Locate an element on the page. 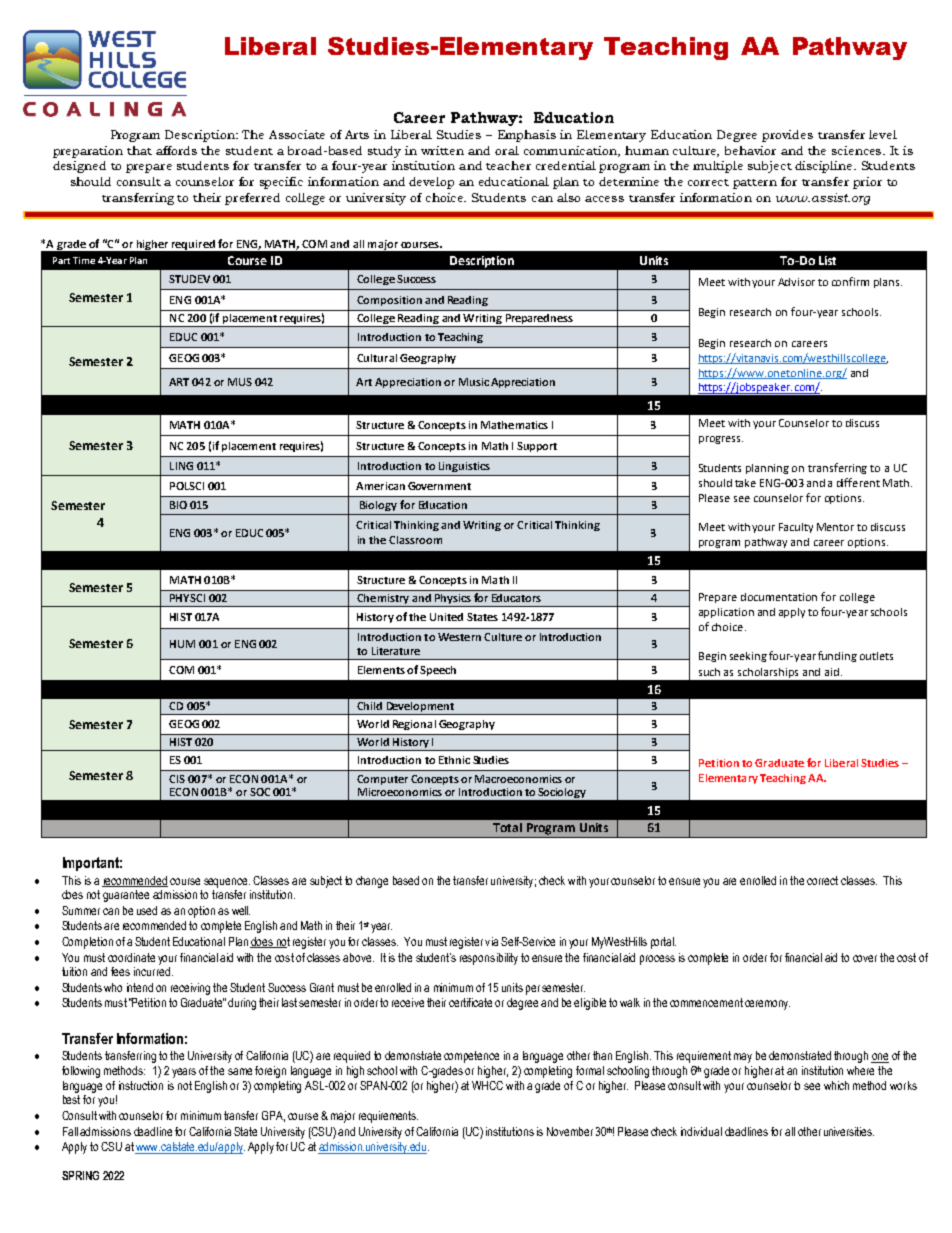  November is located at coordinates (570, 1131).
